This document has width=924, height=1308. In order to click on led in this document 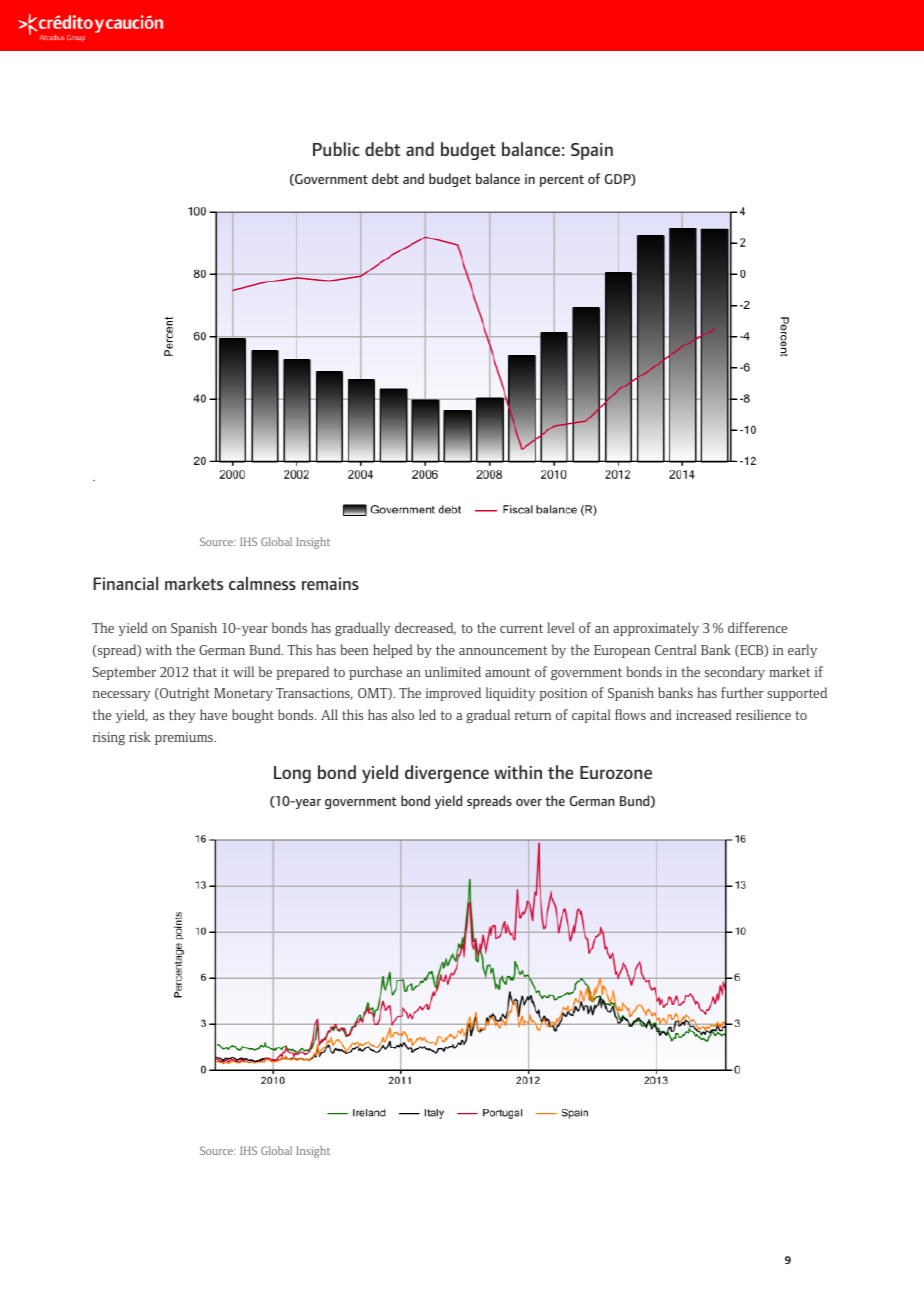, I will do `click(427, 714)`.
